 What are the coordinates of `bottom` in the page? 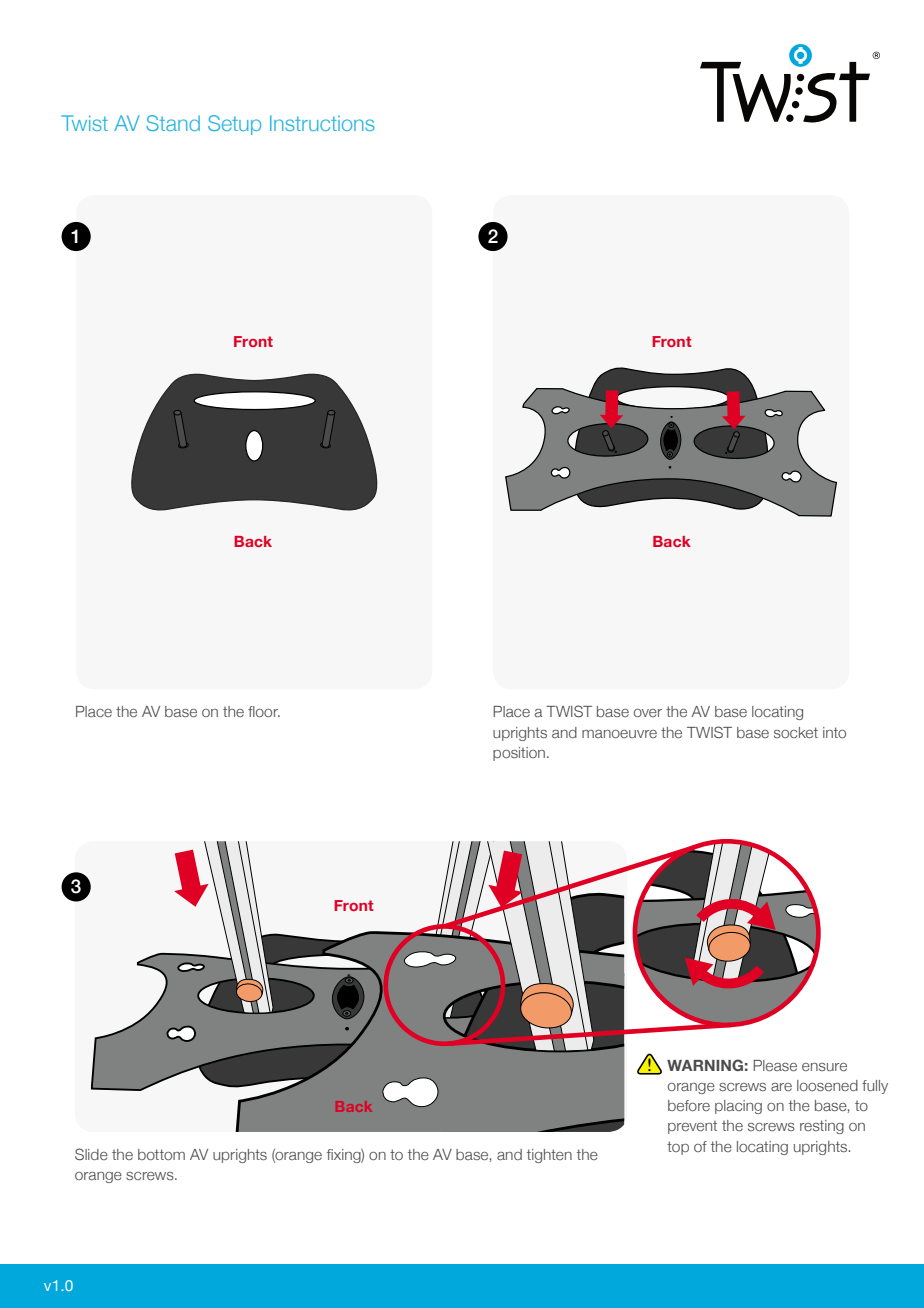 It's located at (161, 1154).
